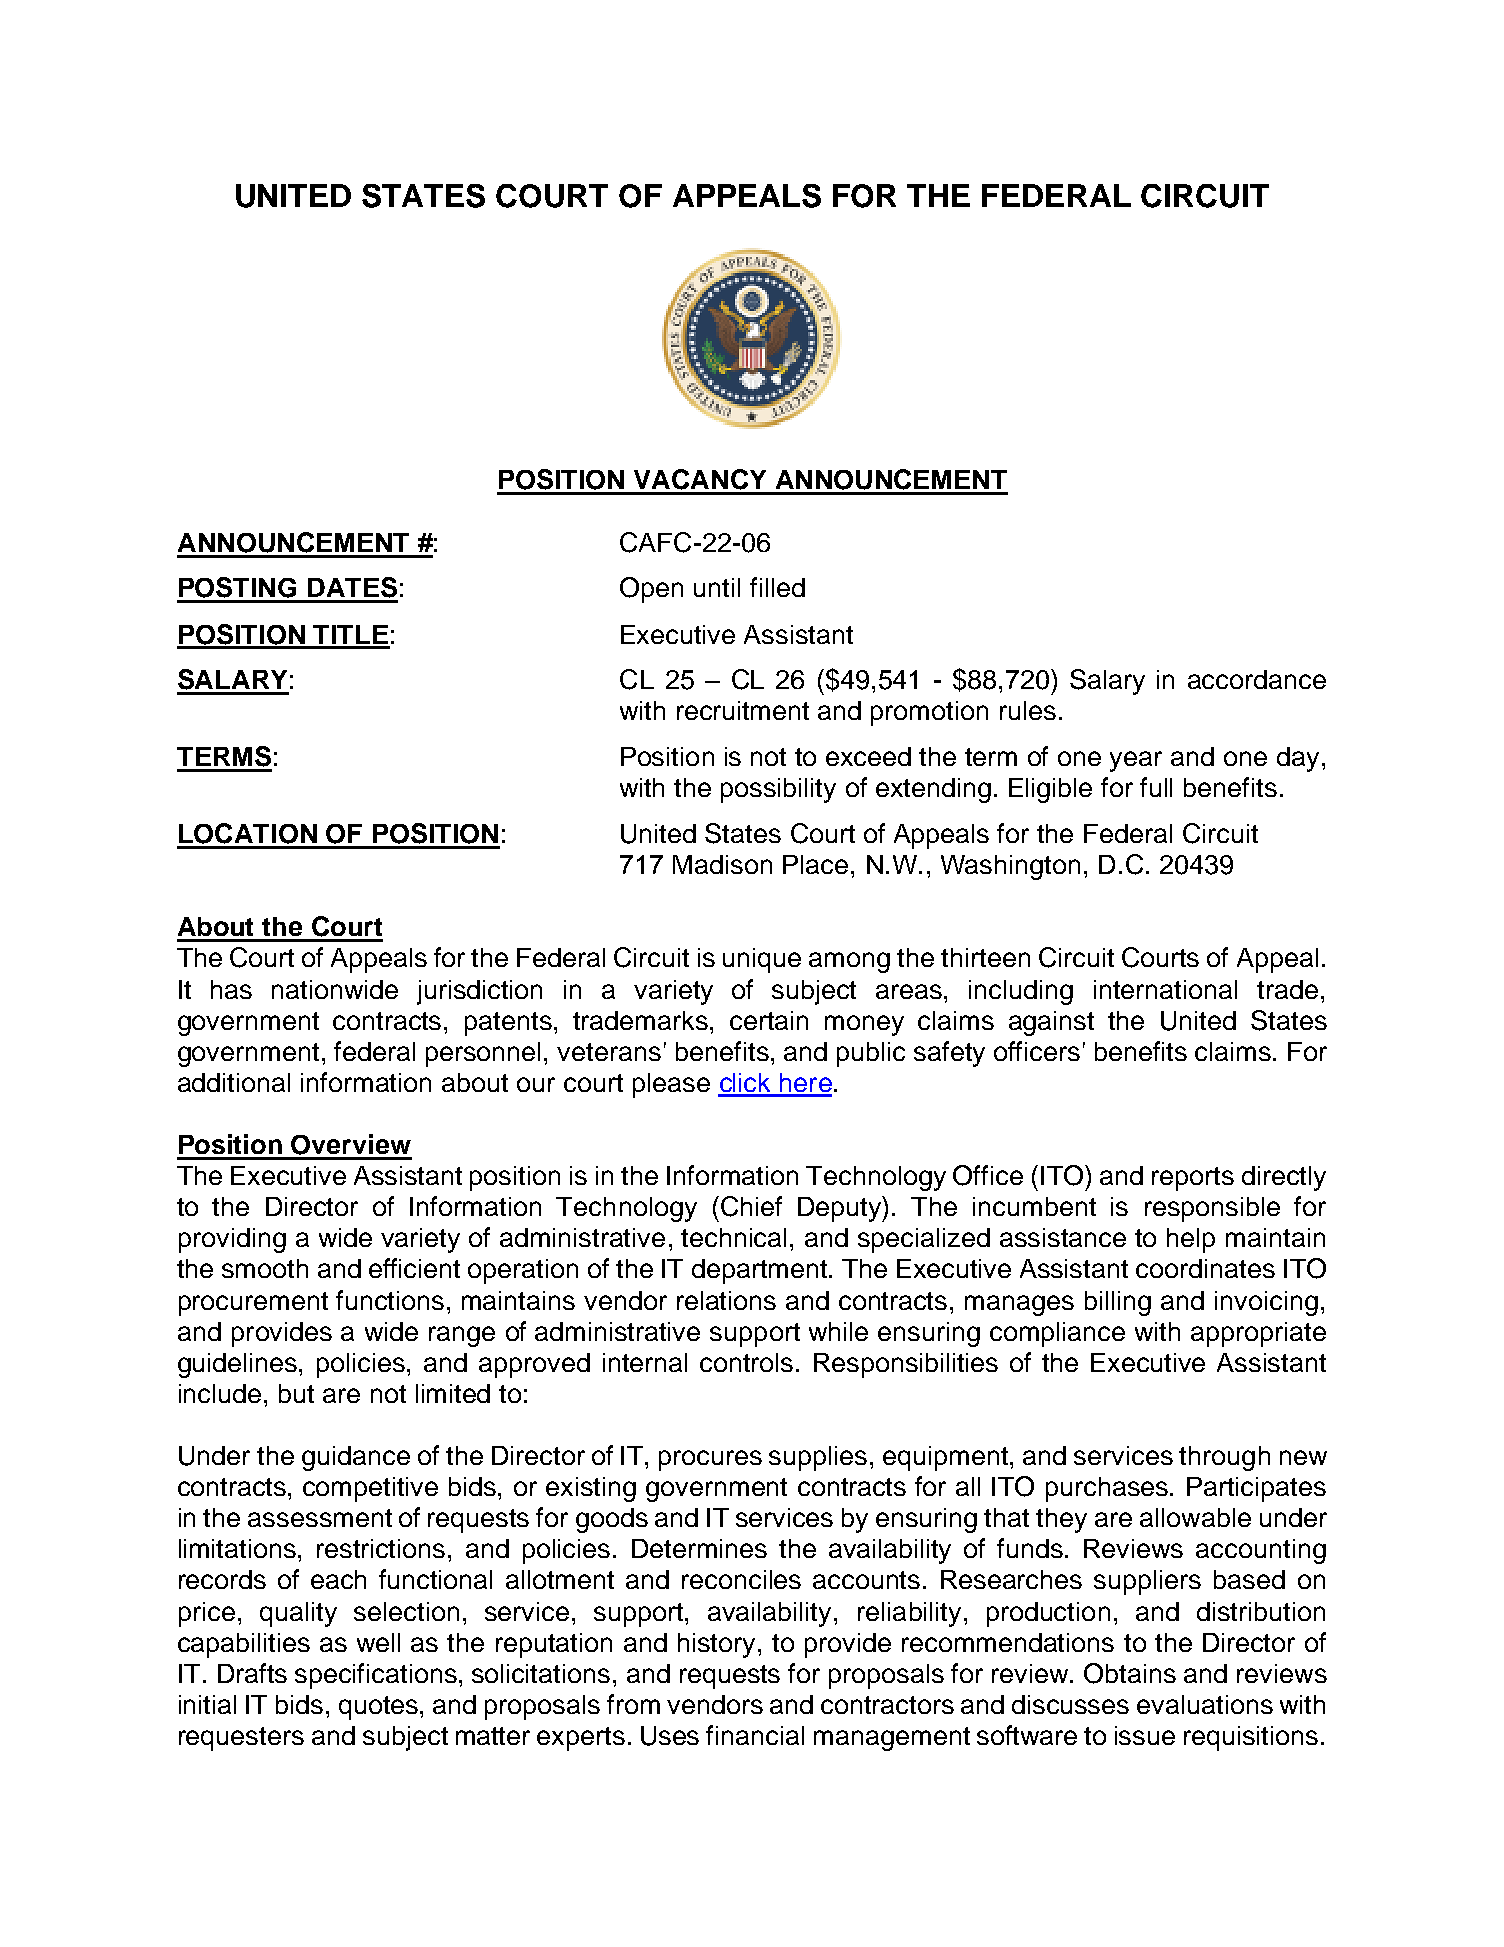 The width and height of the screenshot is (1504, 1947). Describe the element at coordinates (651, 590) in the screenshot. I see `Open` at that location.
